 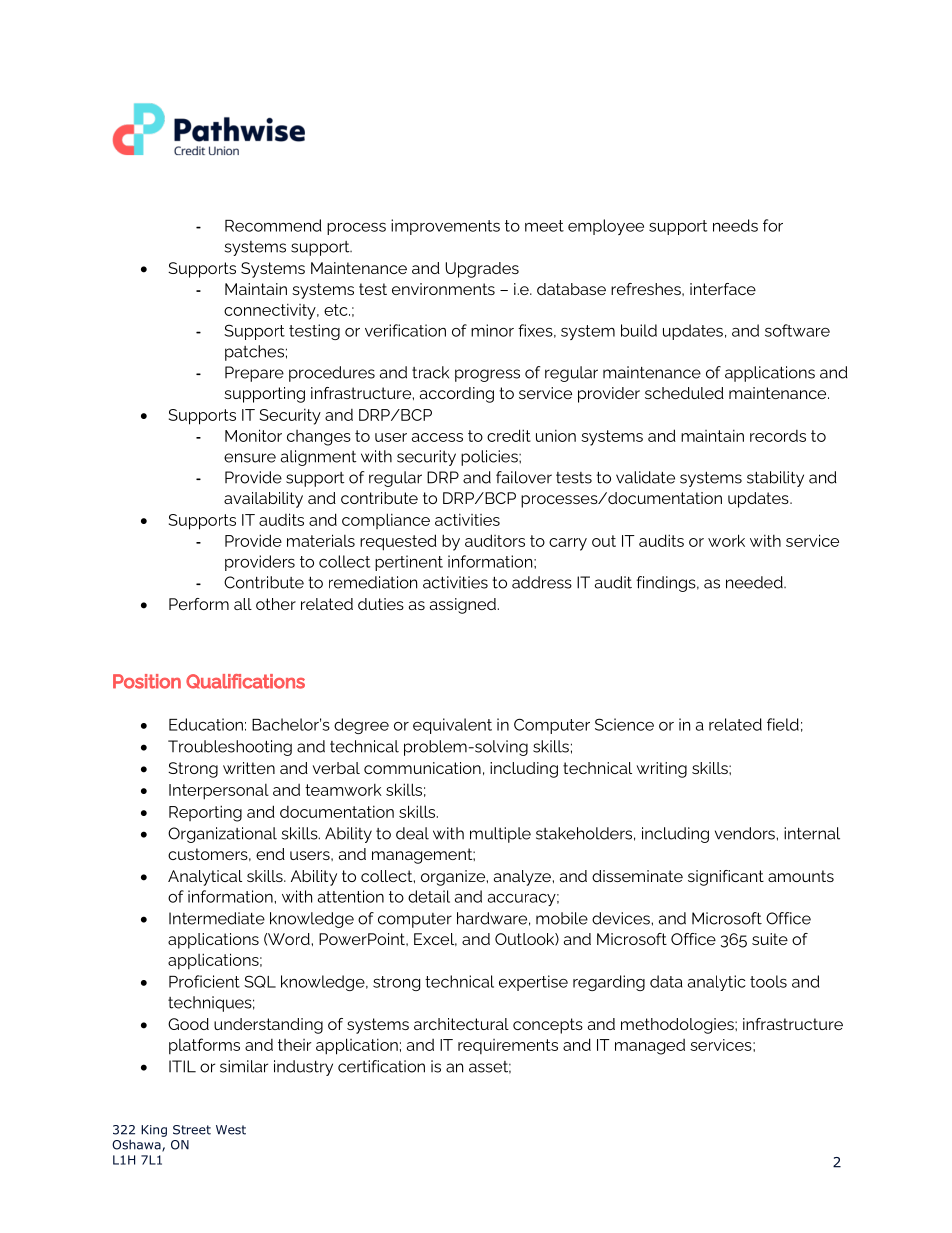 I want to click on vendors, so click(x=745, y=833).
